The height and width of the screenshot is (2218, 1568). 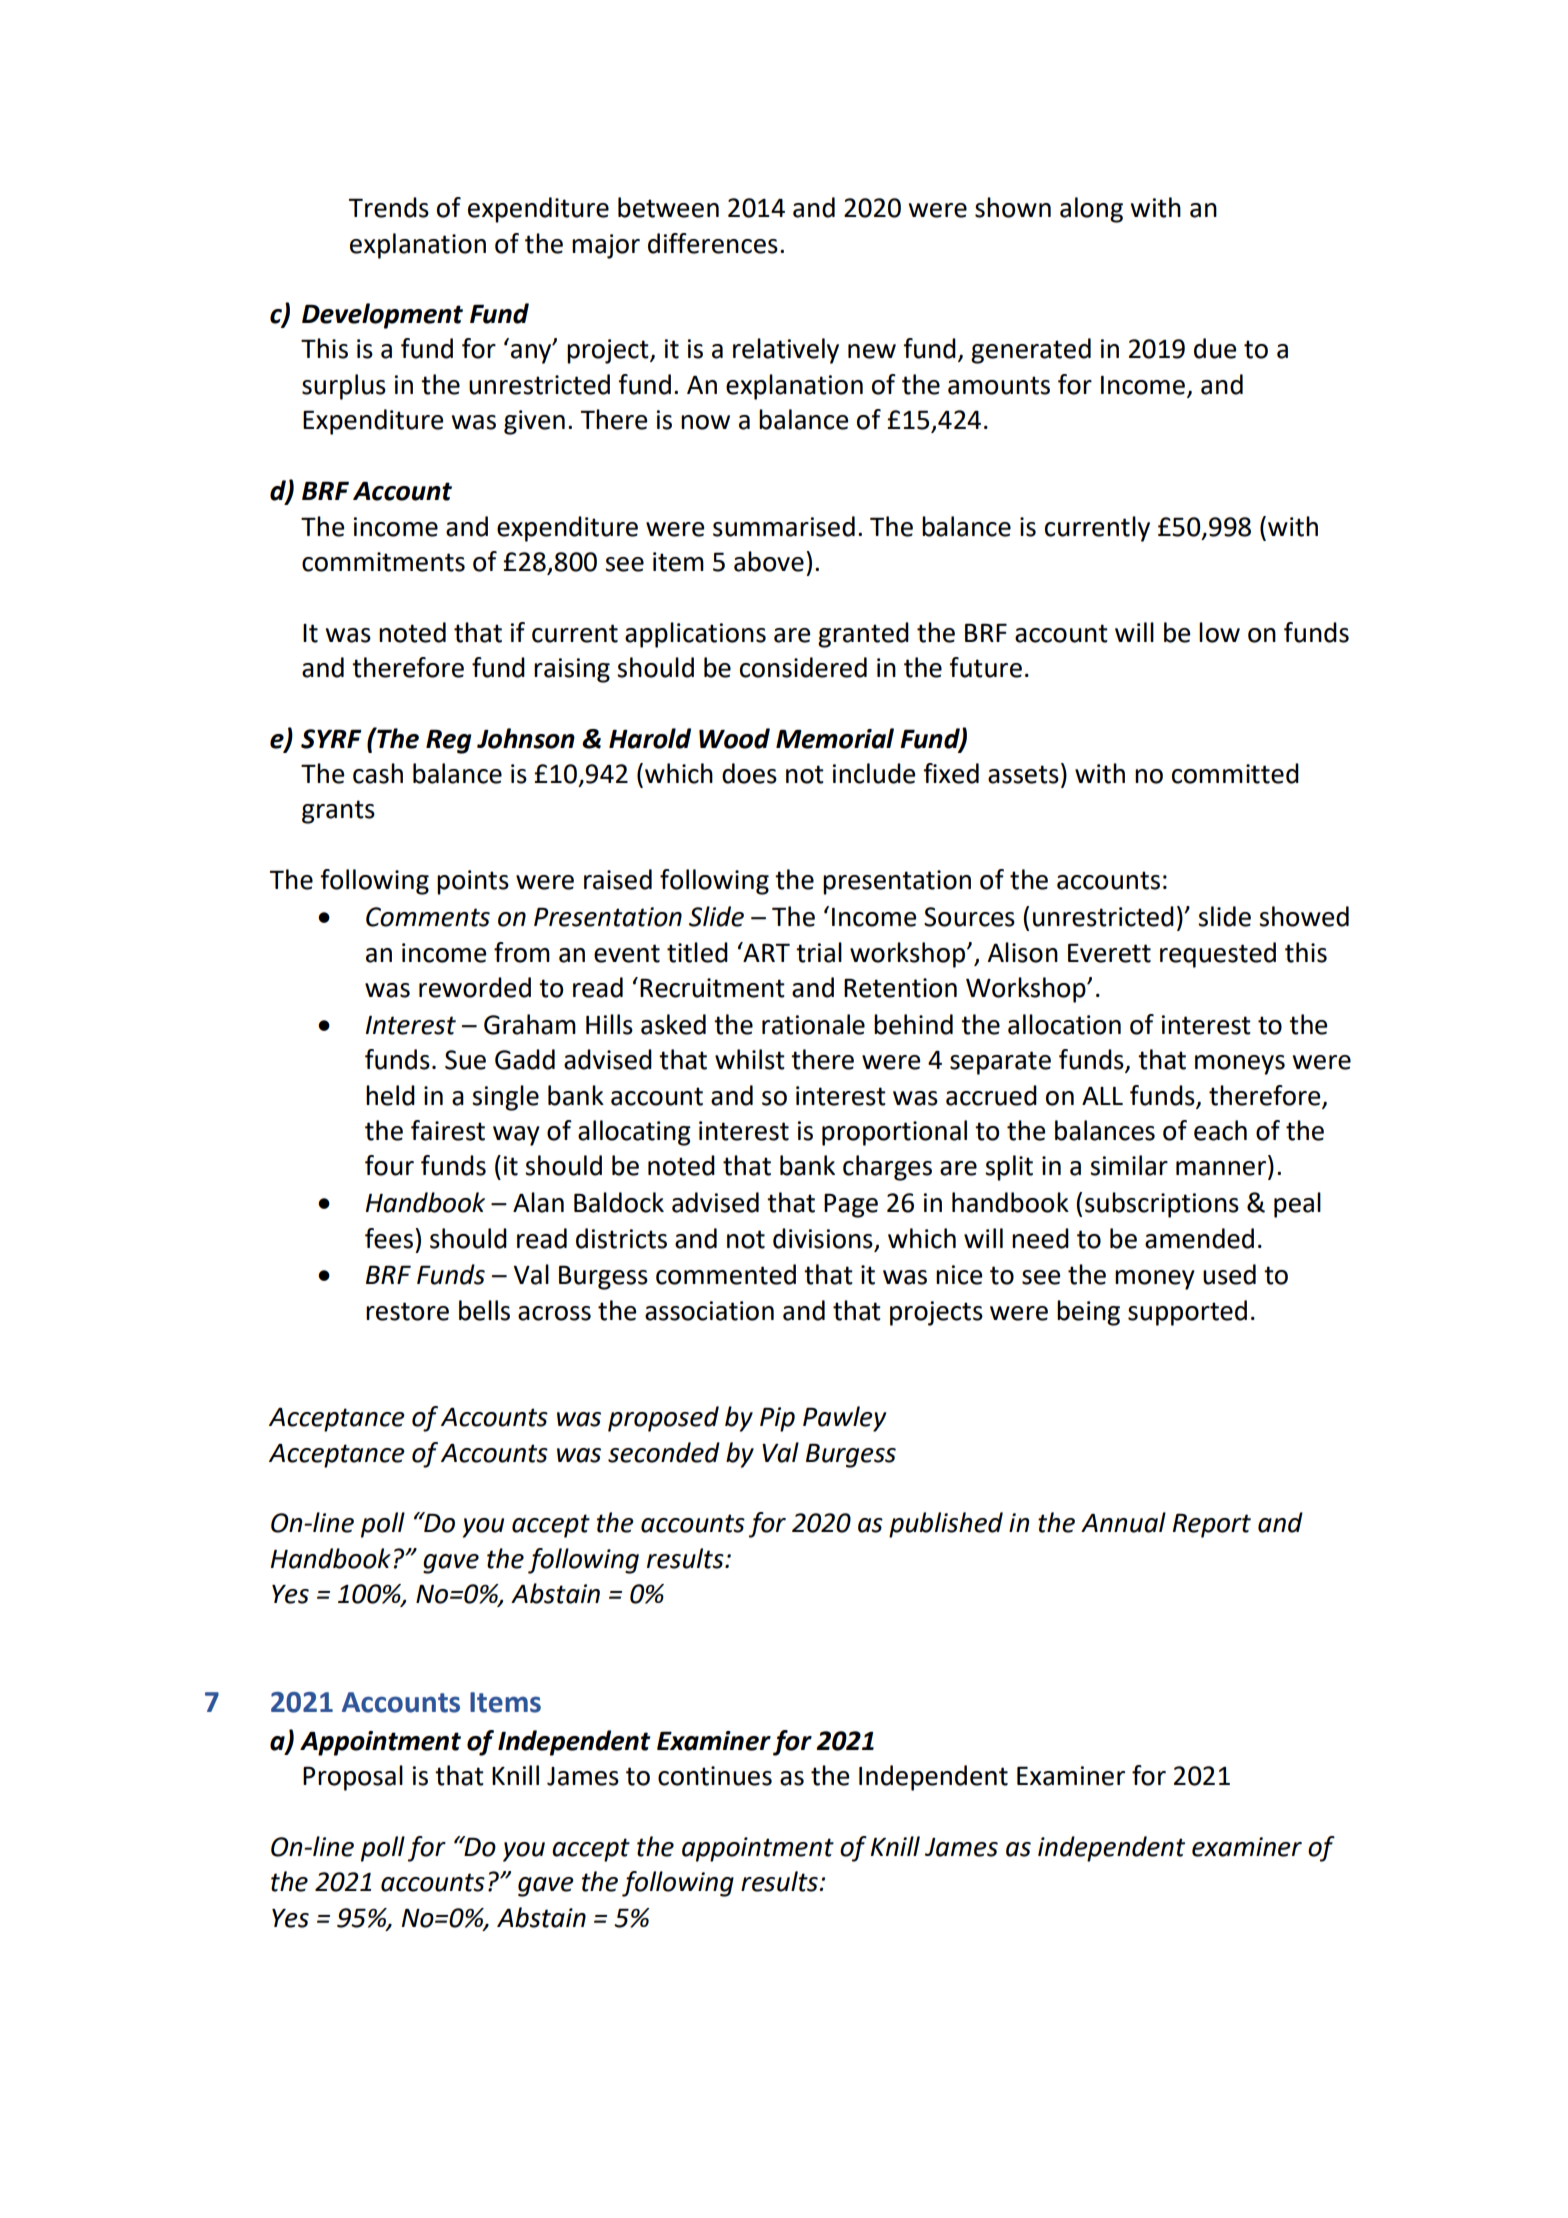 What do you see at coordinates (1212, 1525) in the screenshot?
I see `Report` at bounding box center [1212, 1525].
